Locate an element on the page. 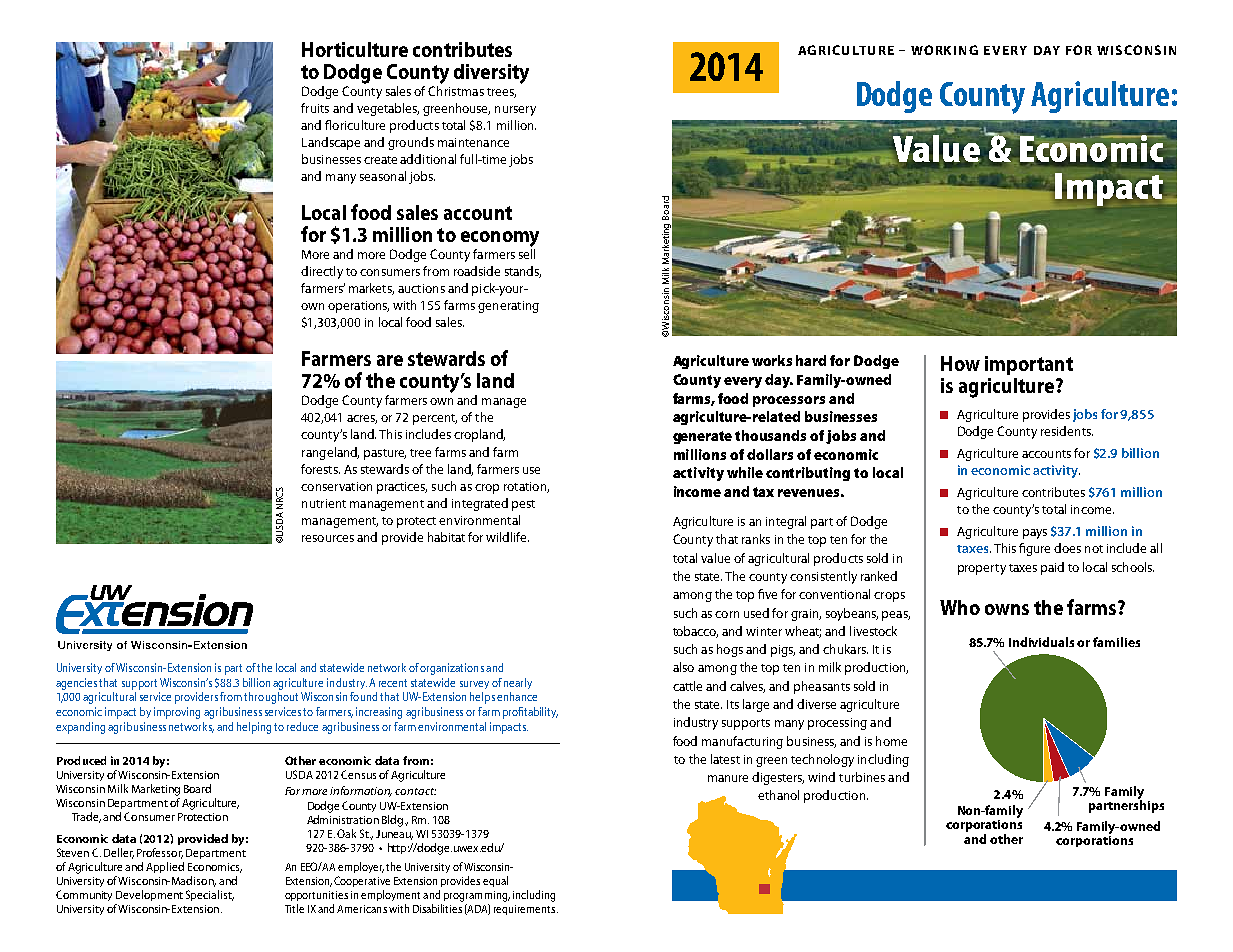 The image size is (1233, 952). directly is located at coordinates (322, 272).
